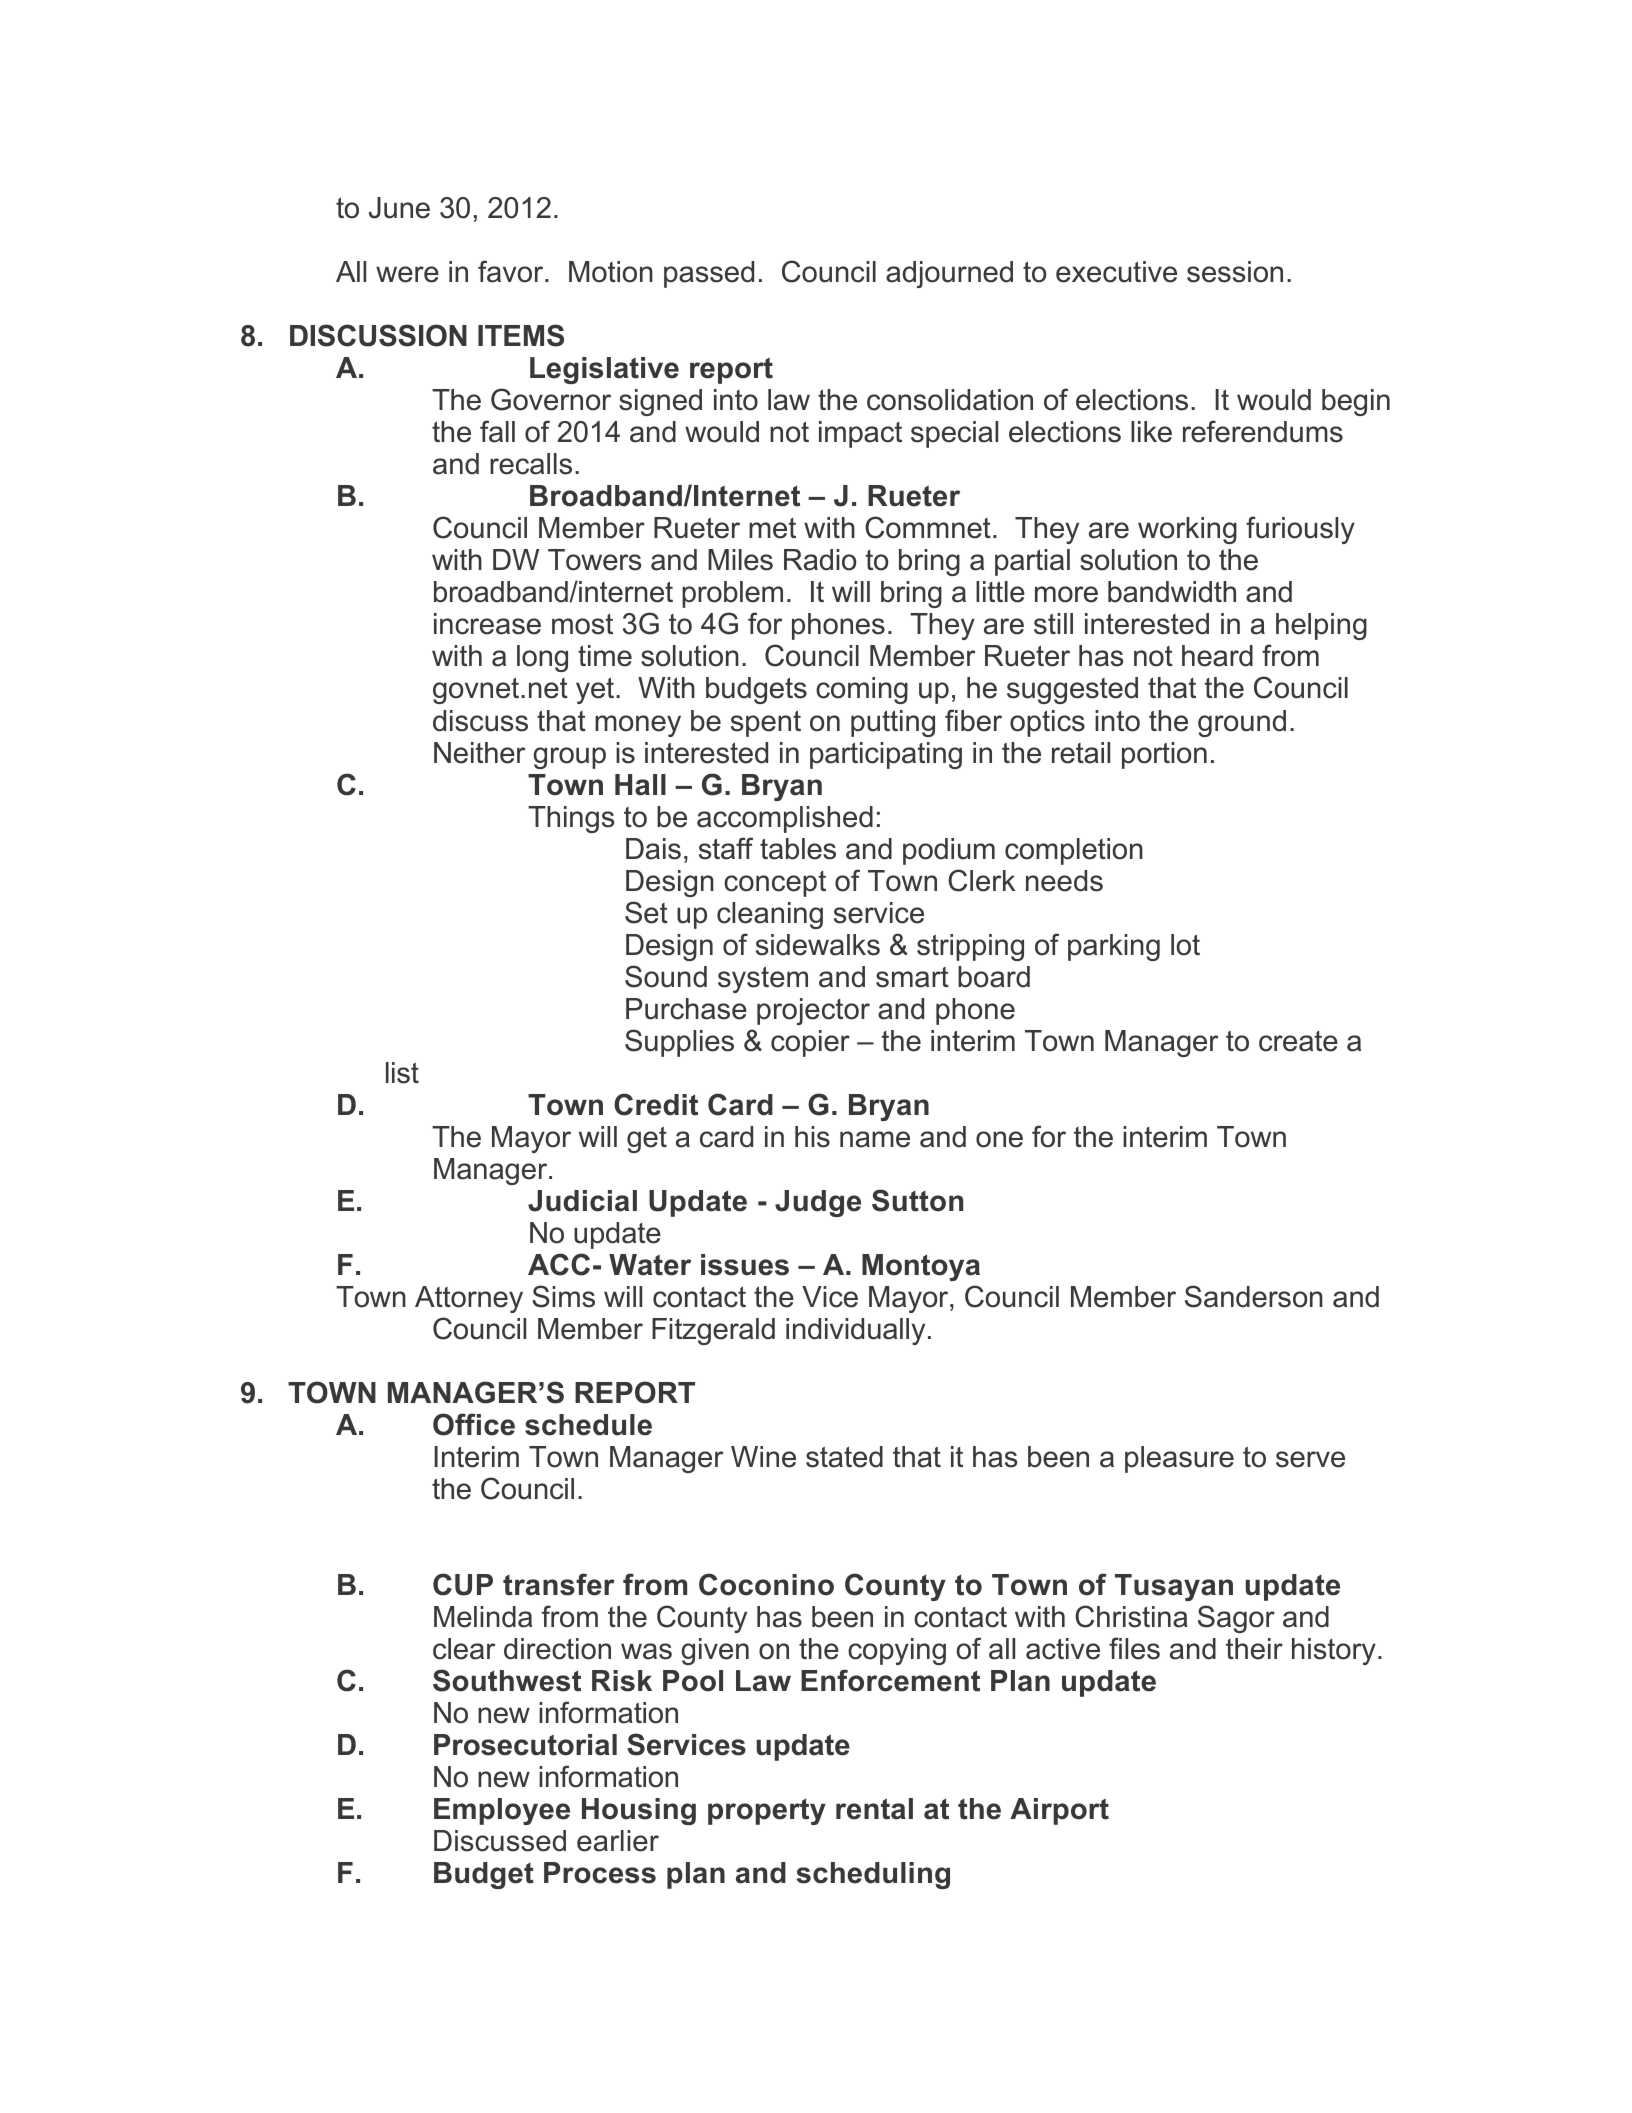 Image resolution: width=1632 pixels, height=2113 pixels. What do you see at coordinates (1235, 272) in the screenshot?
I see `session` at bounding box center [1235, 272].
